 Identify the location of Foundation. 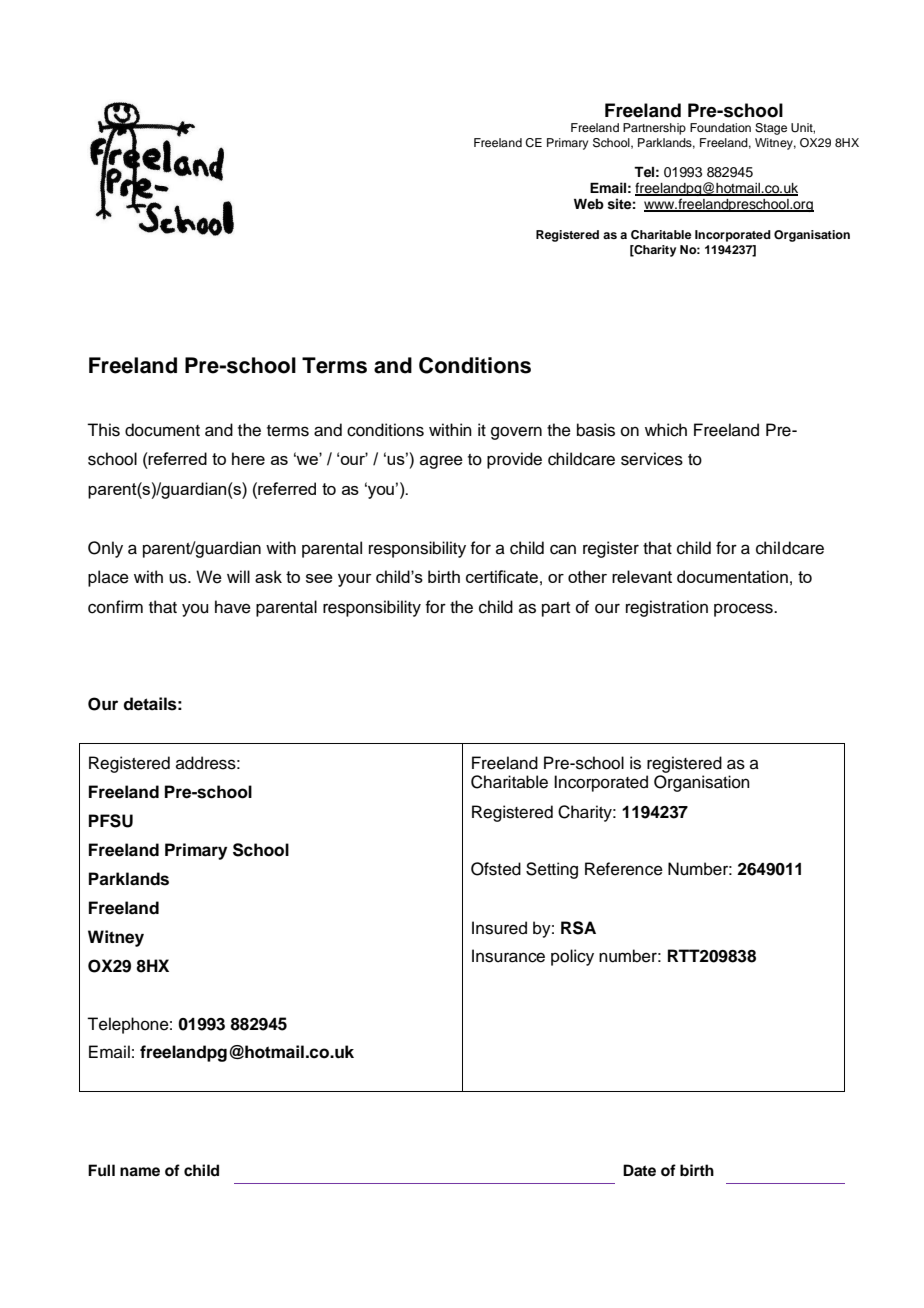
(720, 127).
